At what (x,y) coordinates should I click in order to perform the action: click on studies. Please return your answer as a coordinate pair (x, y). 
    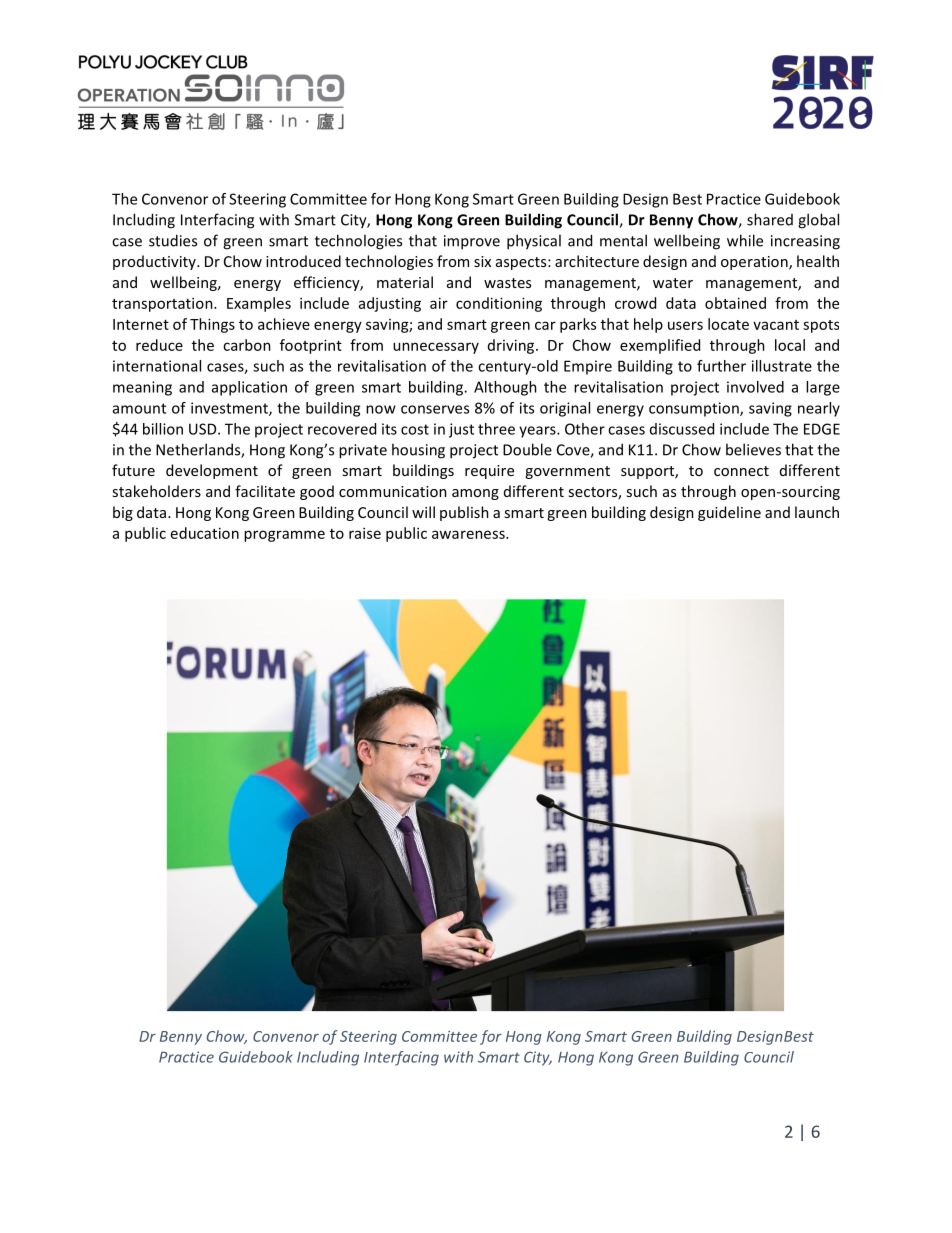
    Looking at the image, I should click on (173, 240).
